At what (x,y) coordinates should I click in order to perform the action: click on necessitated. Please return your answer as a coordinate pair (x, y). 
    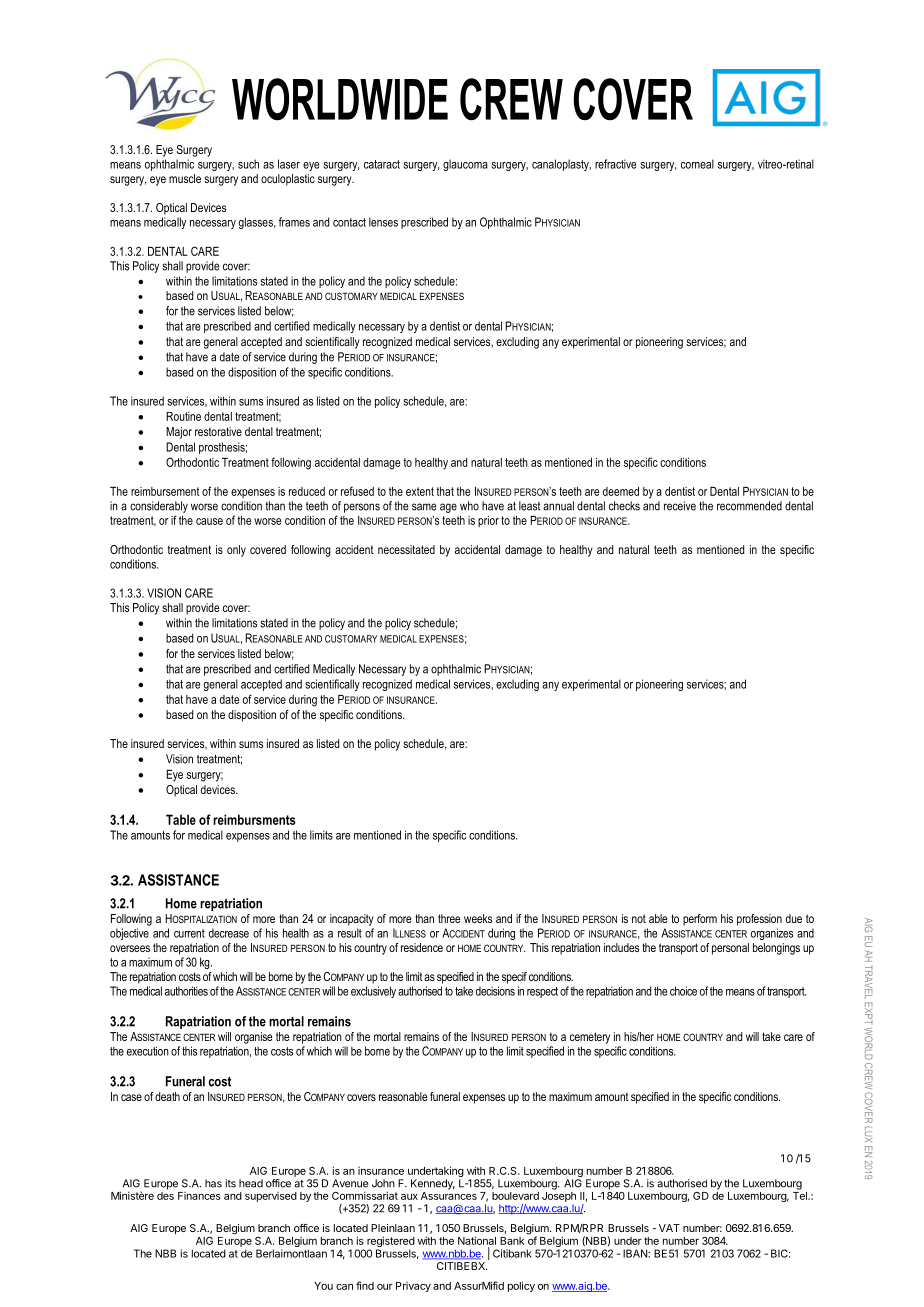
    Looking at the image, I should click on (406, 549).
